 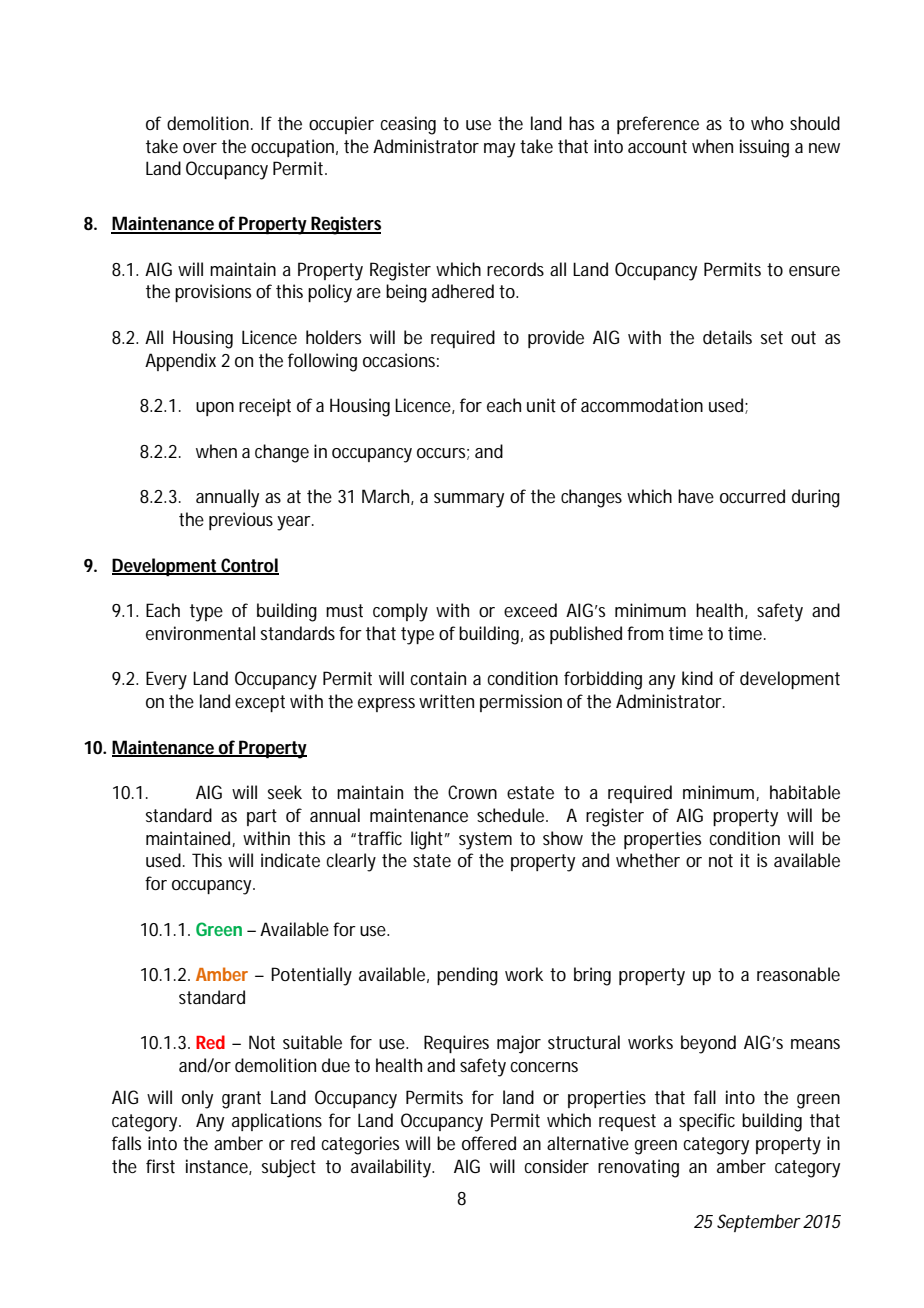 I want to click on Potentially, so click(x=311, y=976).
